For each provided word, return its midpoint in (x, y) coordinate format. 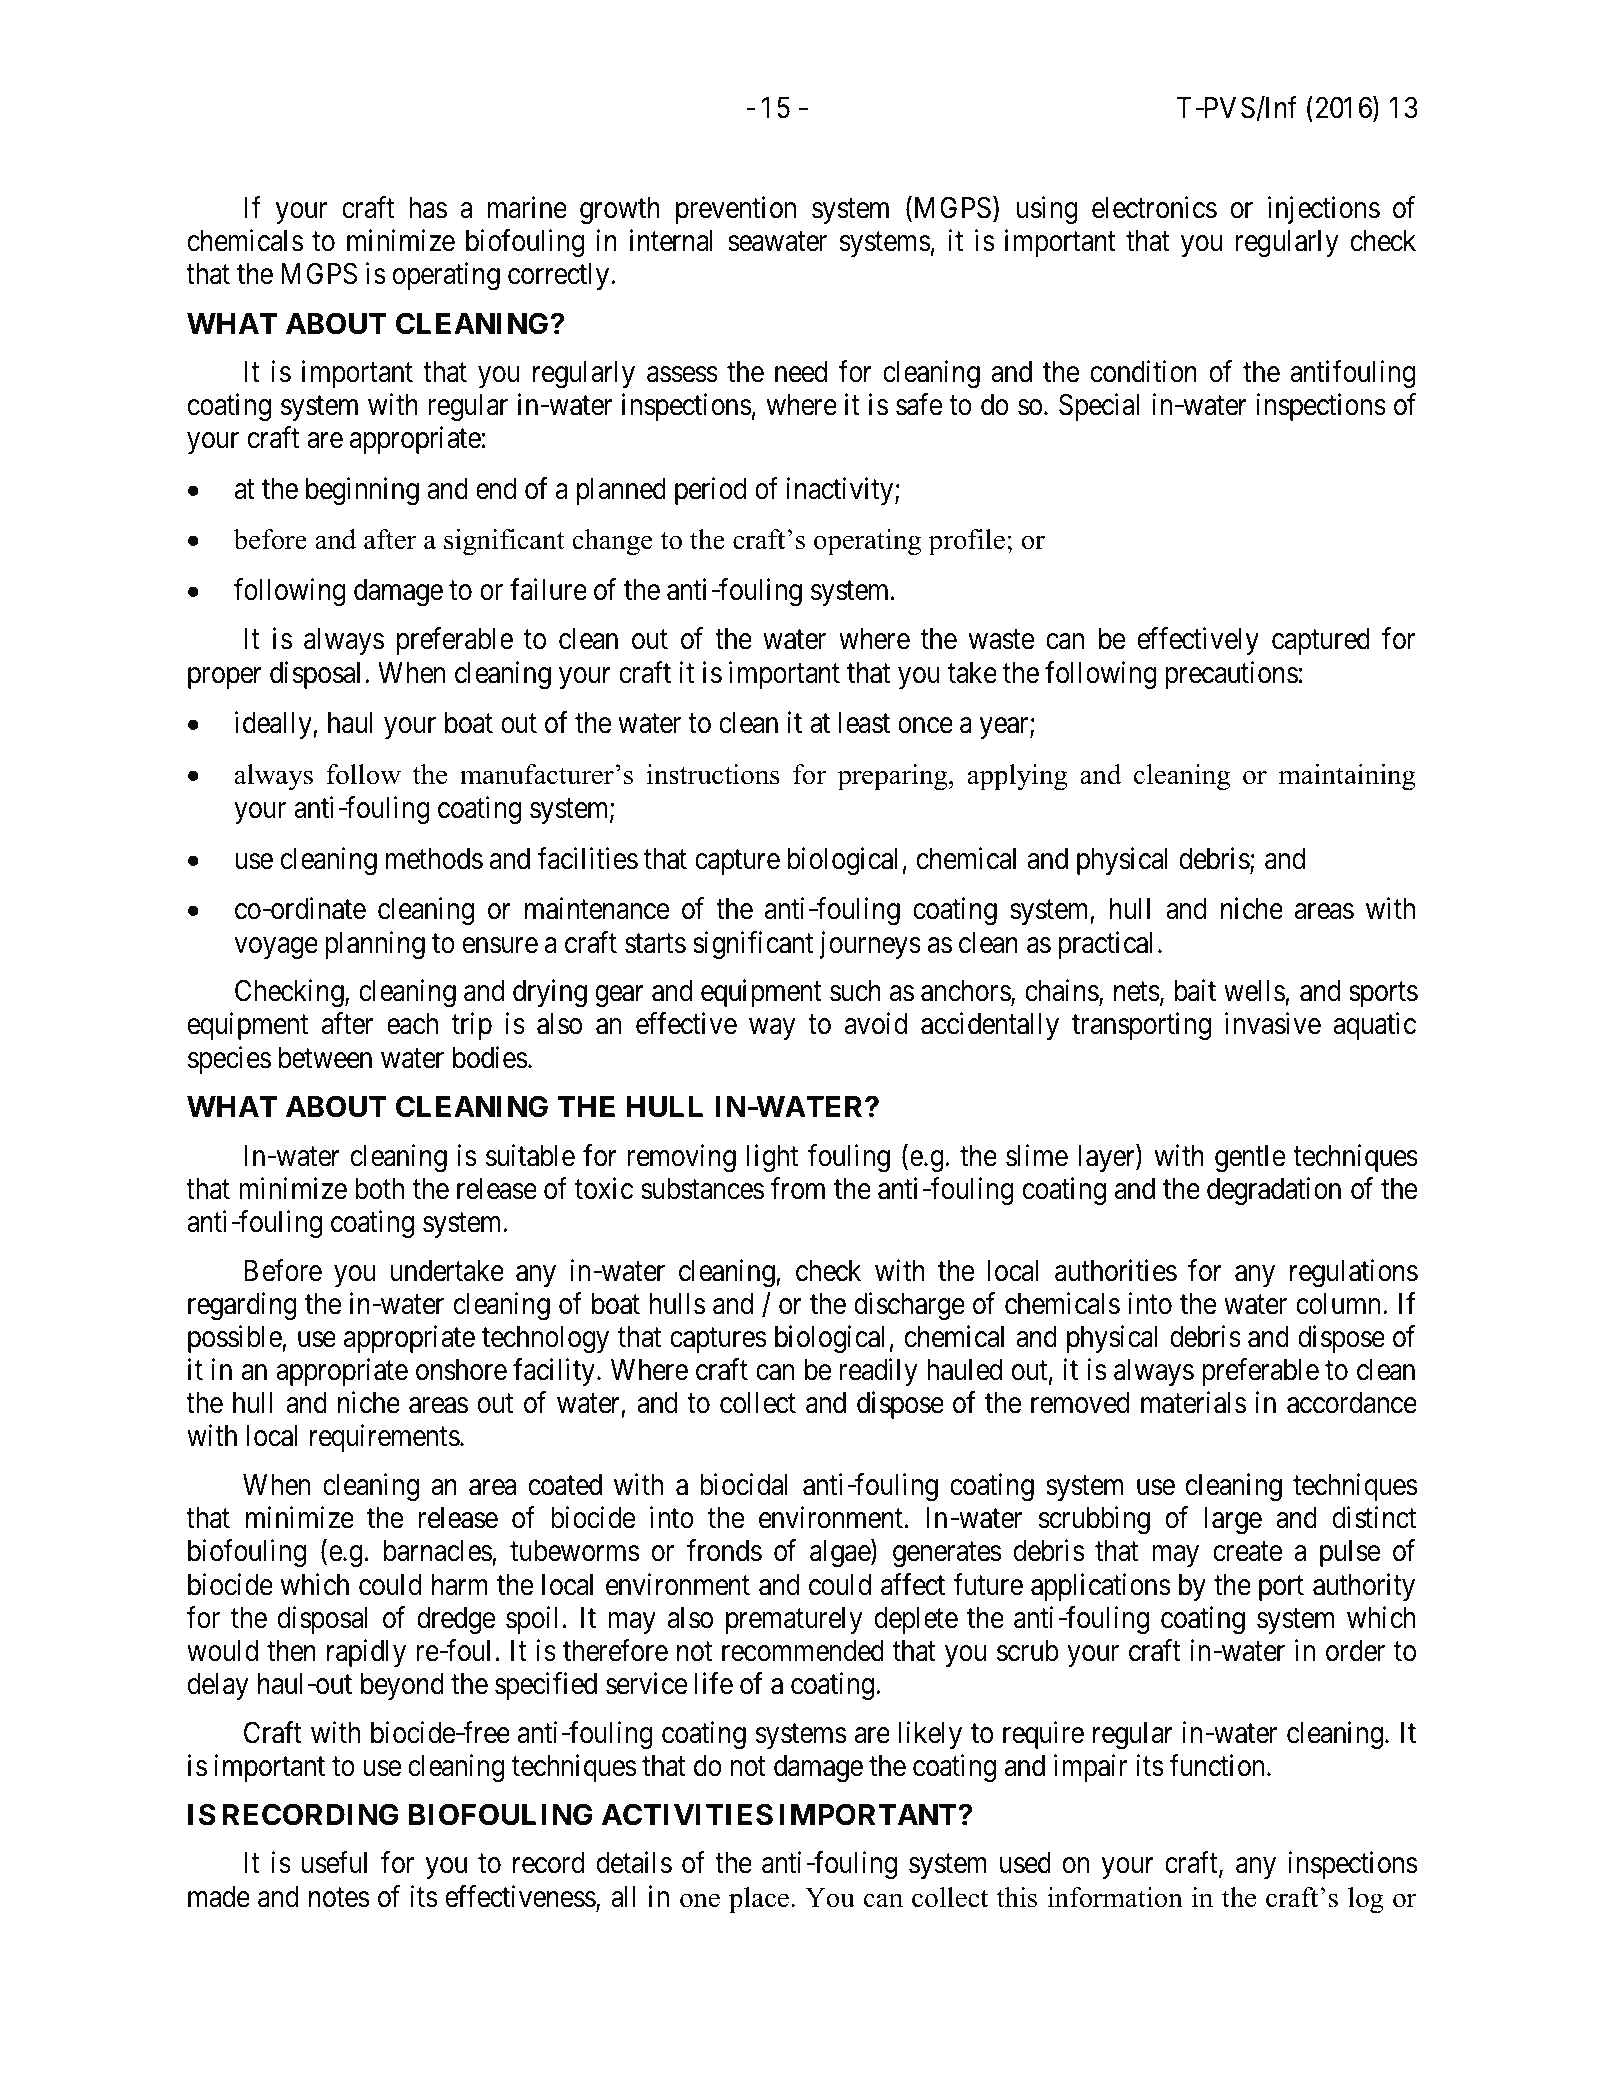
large (1233, 1521)
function (1218, 1765)
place (759, 1900)
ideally (274, 725)
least (864, 723)
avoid (876, 1024)
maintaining (1347, 777)
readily (879, 1372)
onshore (461, 1370)
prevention (736, 210)
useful (334, 1863)
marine (527, 207)
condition (1143, 371)
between (325, 1058)
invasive (1273, 1024)
